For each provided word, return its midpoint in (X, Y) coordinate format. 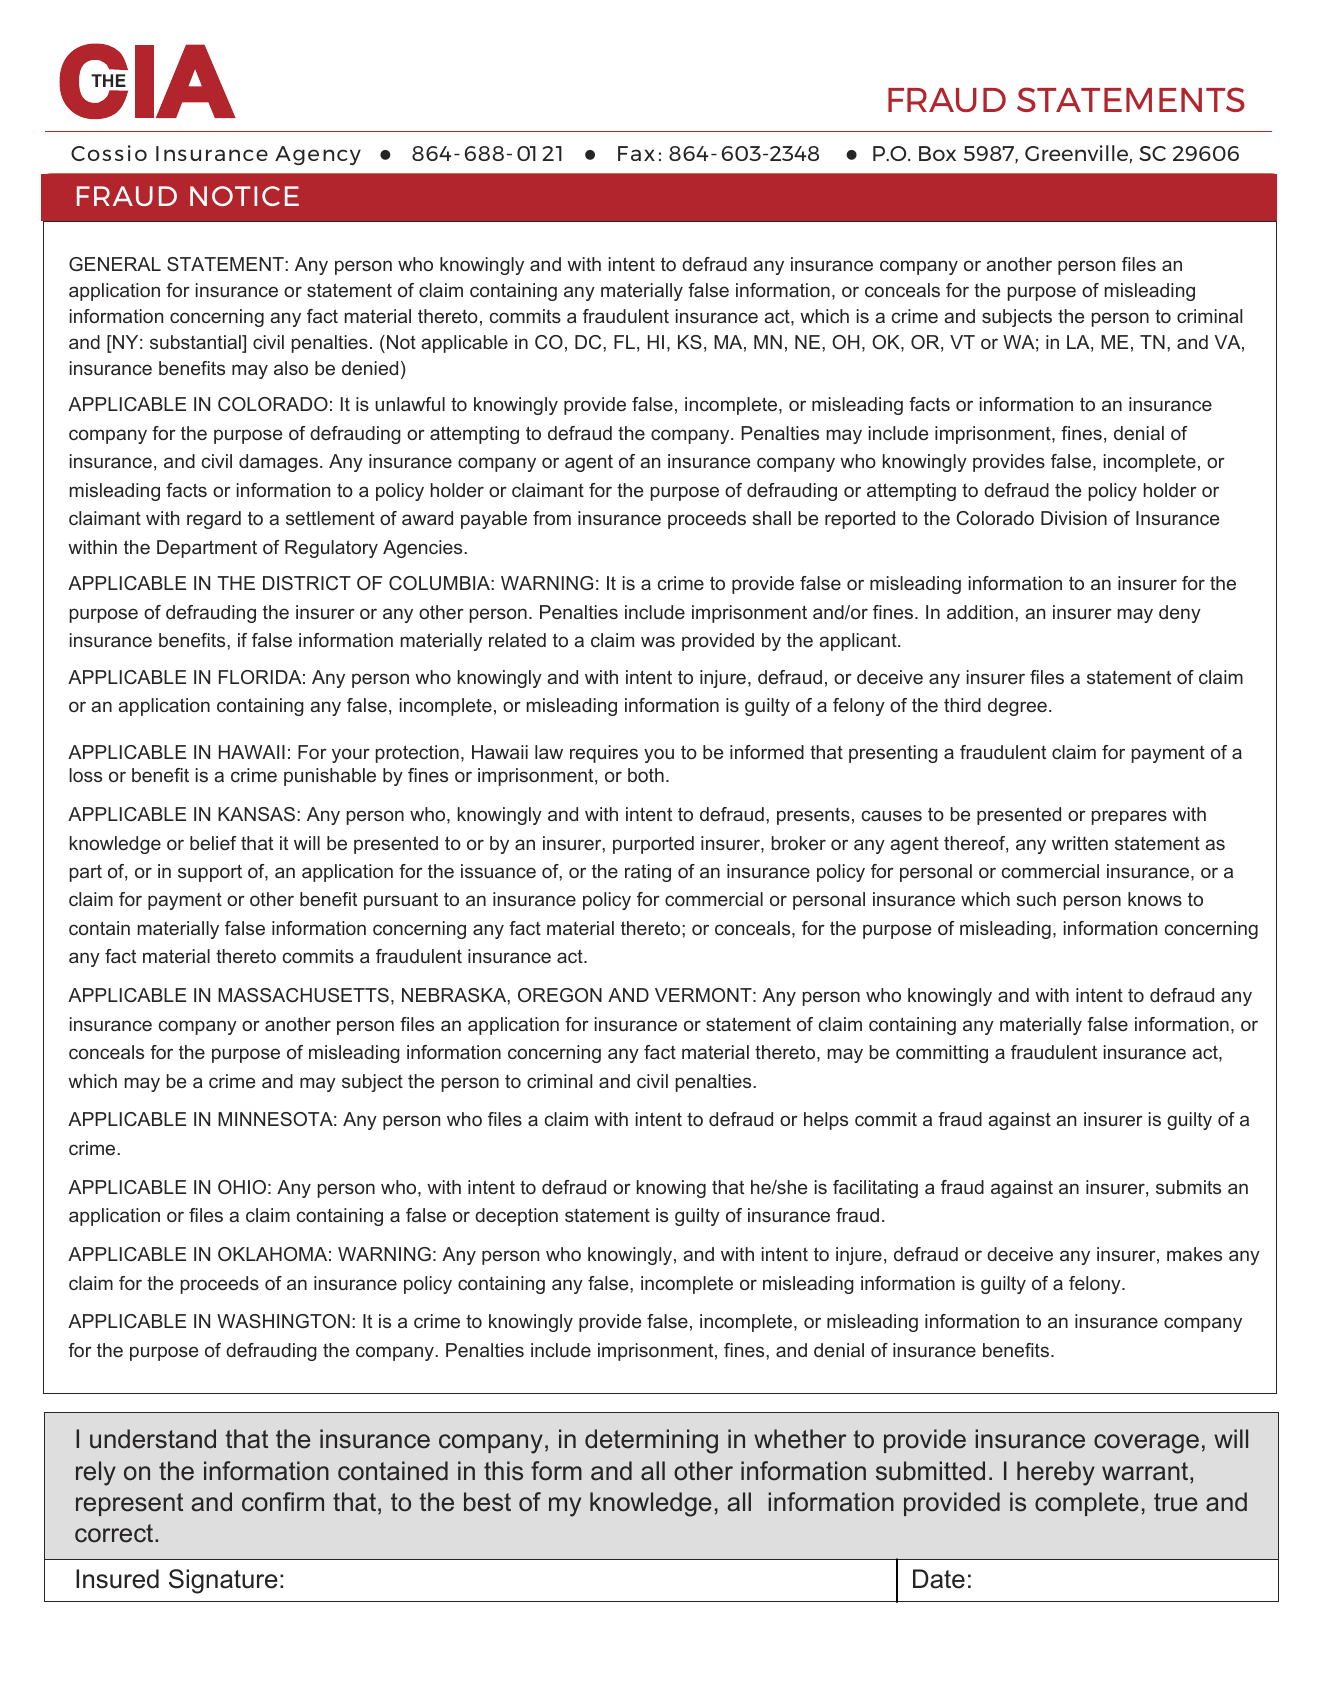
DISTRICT (307, 583)
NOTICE (244, 196)
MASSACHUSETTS (303, 995)
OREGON (560, 995)
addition (980, 612)
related (517, 640)
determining (651, 1441)
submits (1188, 1187)
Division (1074, 518)
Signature (223, 1581)
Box (937, 153)
